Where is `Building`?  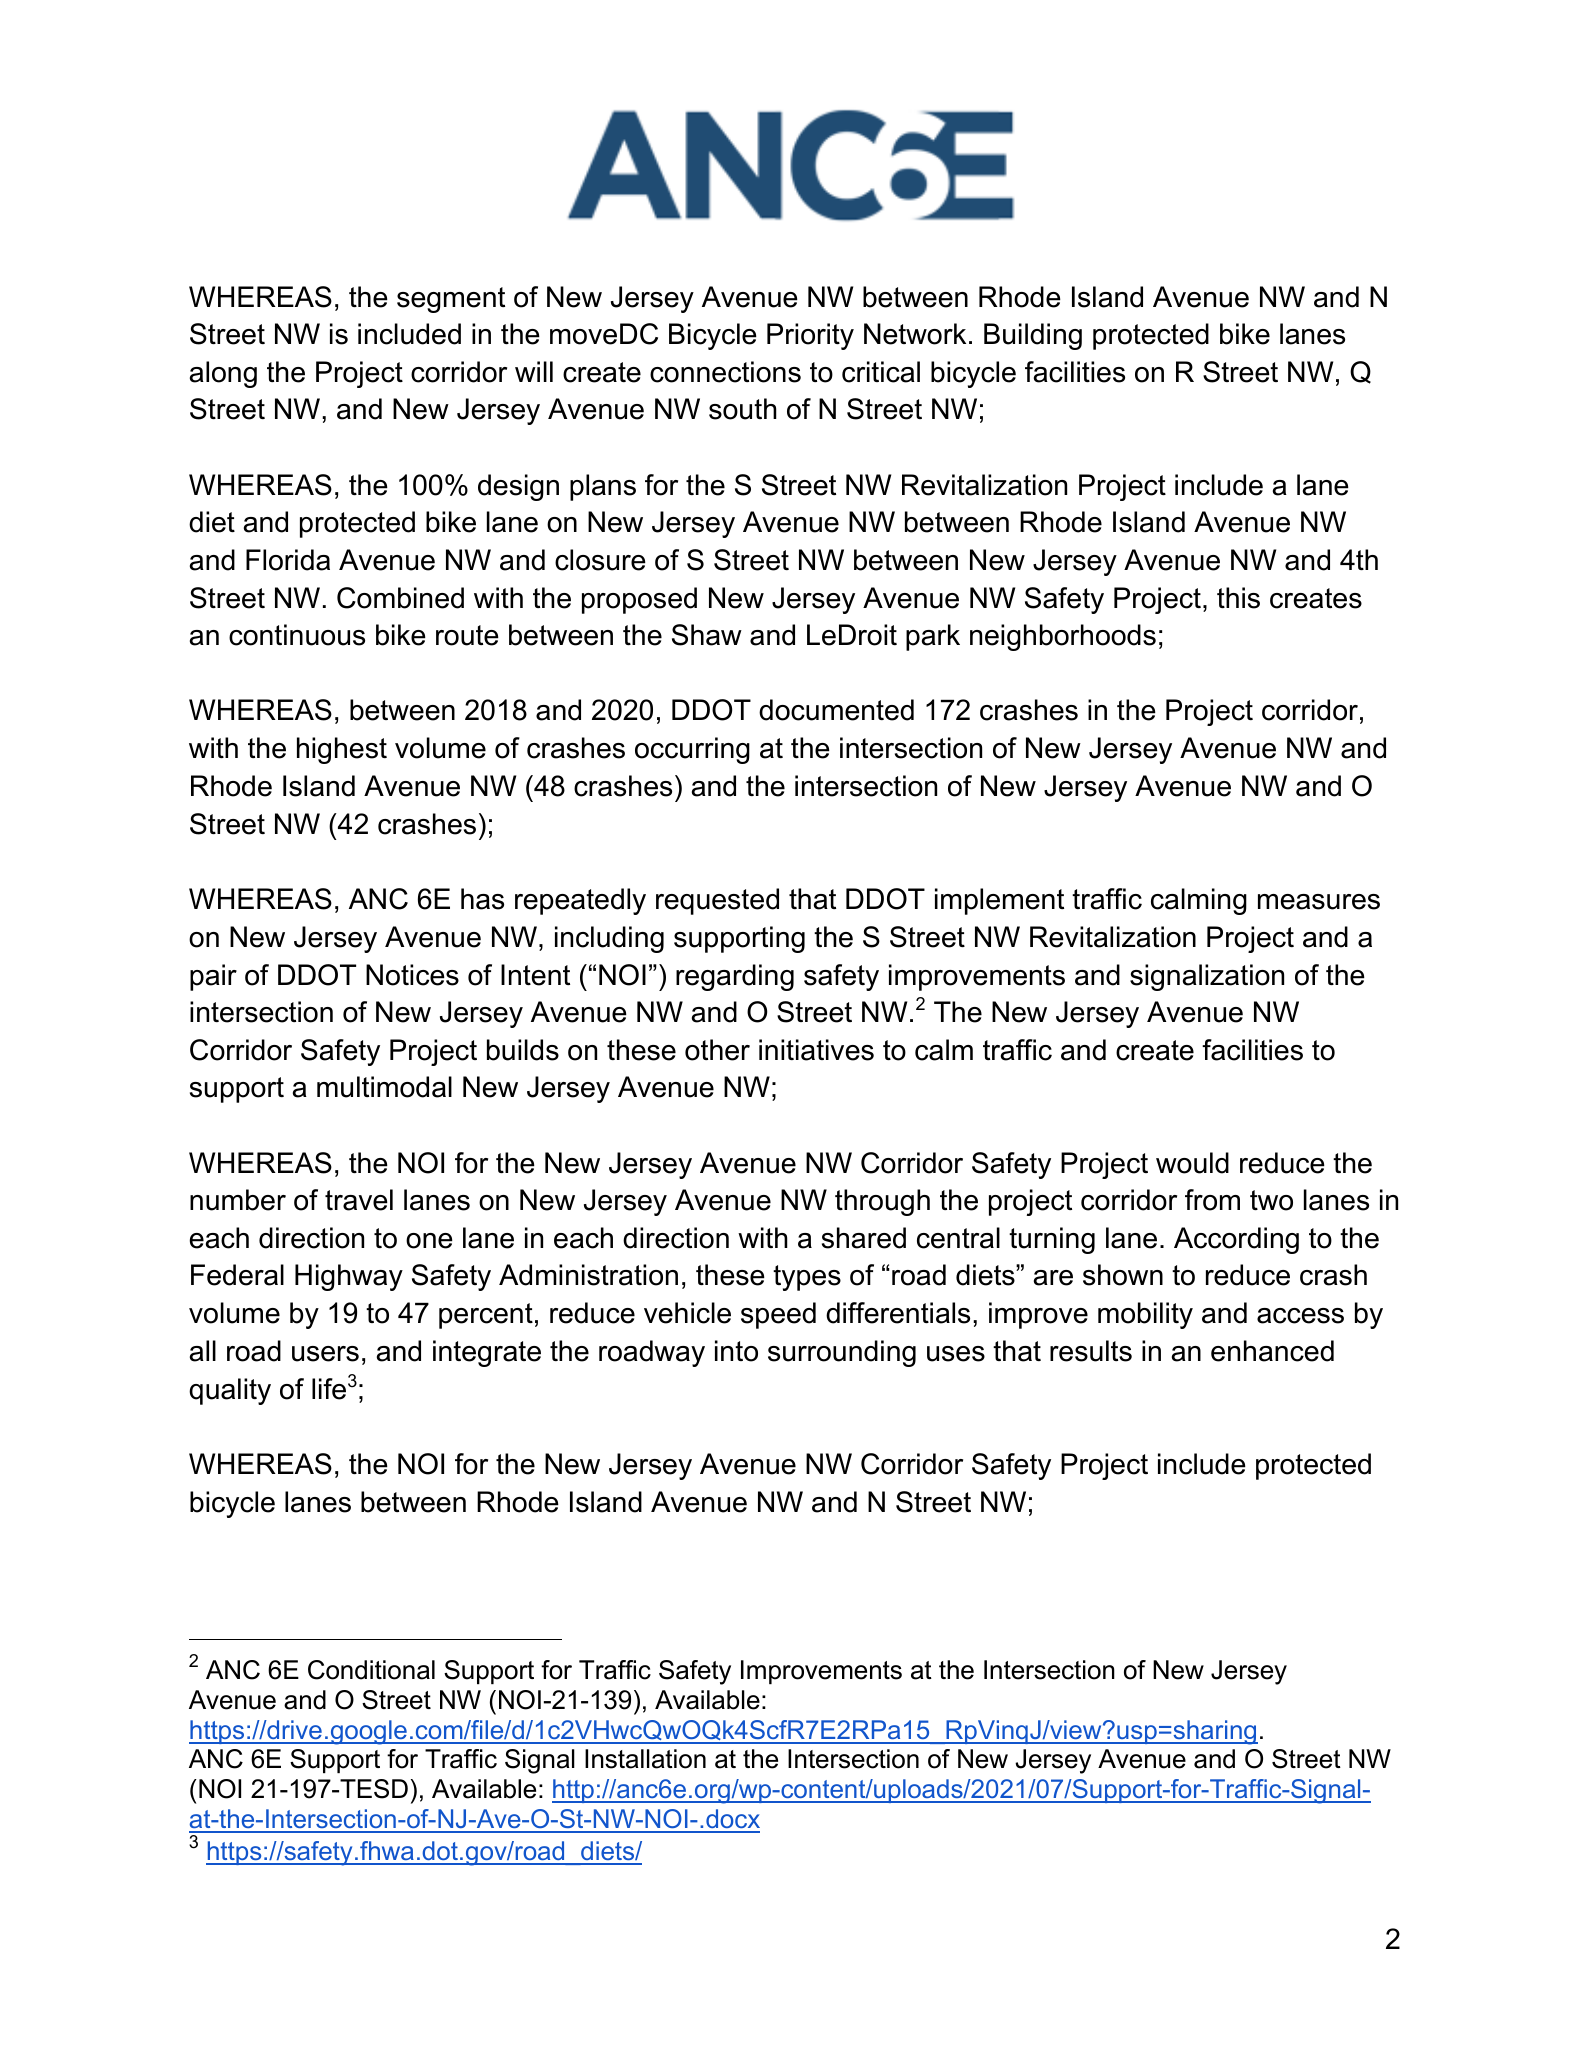 Building is located at coordinates (1033, 336).
